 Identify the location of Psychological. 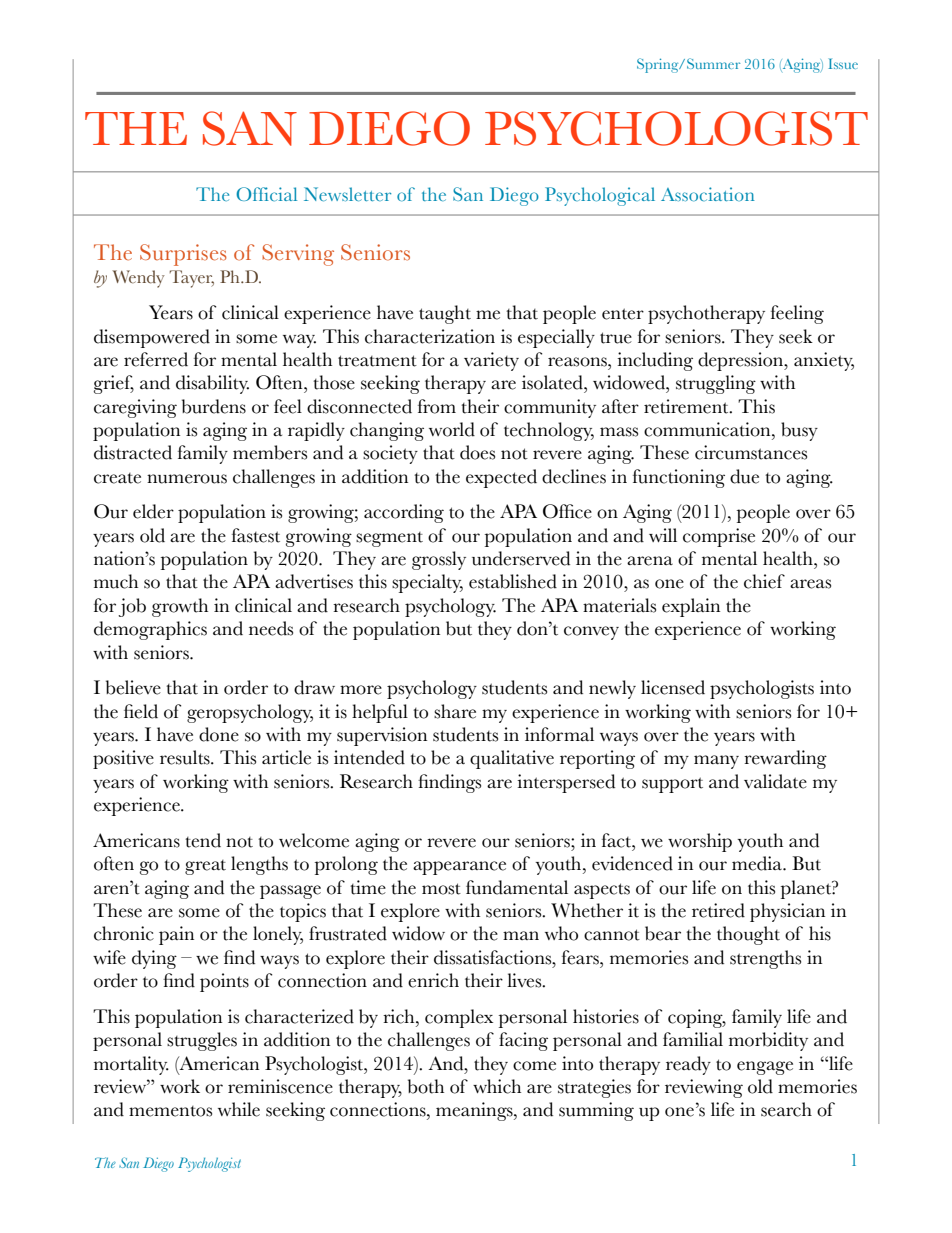
(600, 196).
